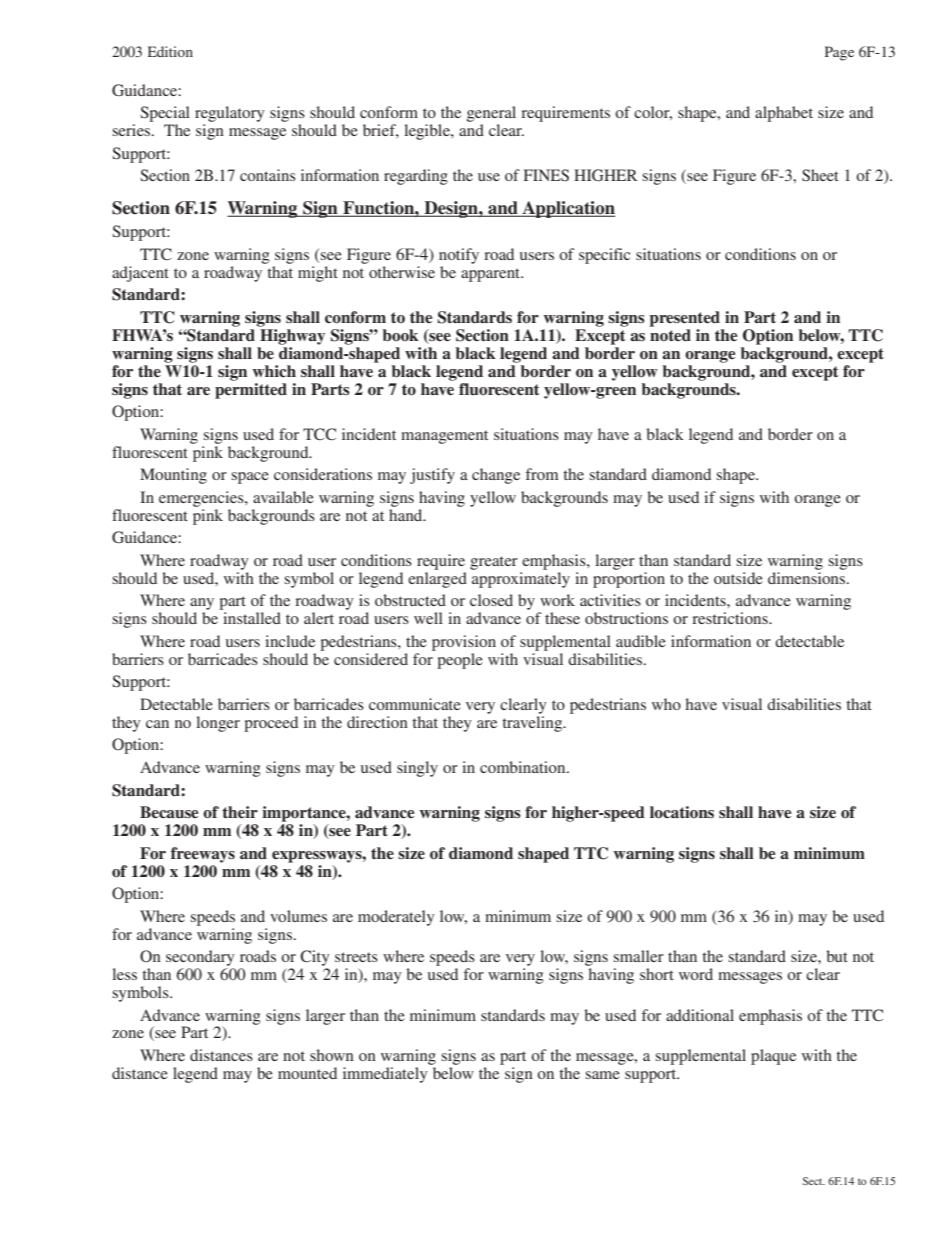  What do you see at coordinates (682, 812) in the screenshot?
I see `locations` at bounding box center [682, 812].
